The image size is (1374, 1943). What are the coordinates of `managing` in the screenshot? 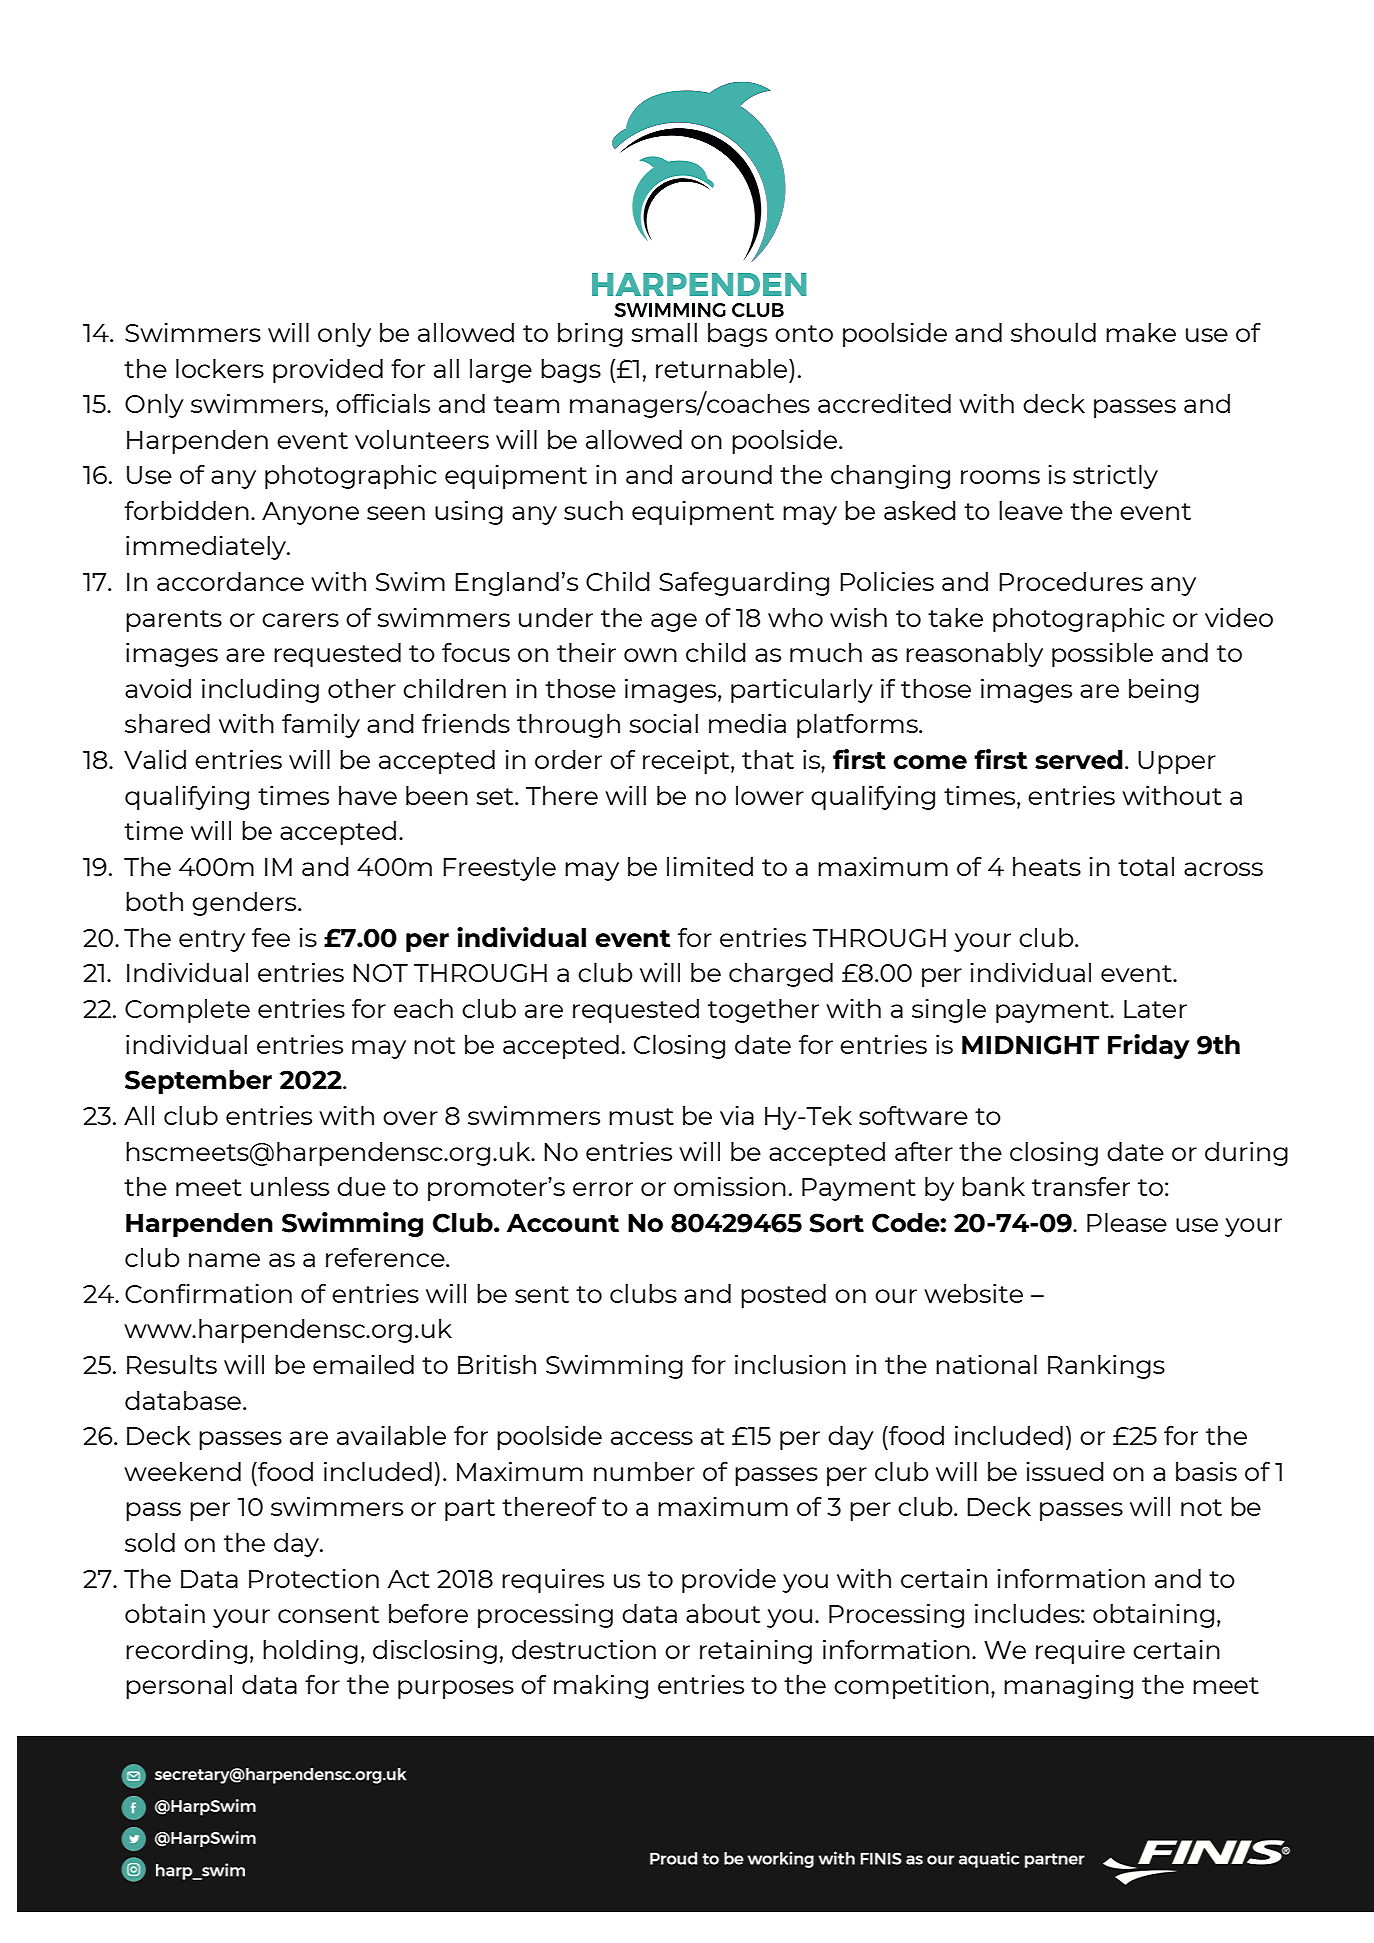 It's located at (1068, 1687).
